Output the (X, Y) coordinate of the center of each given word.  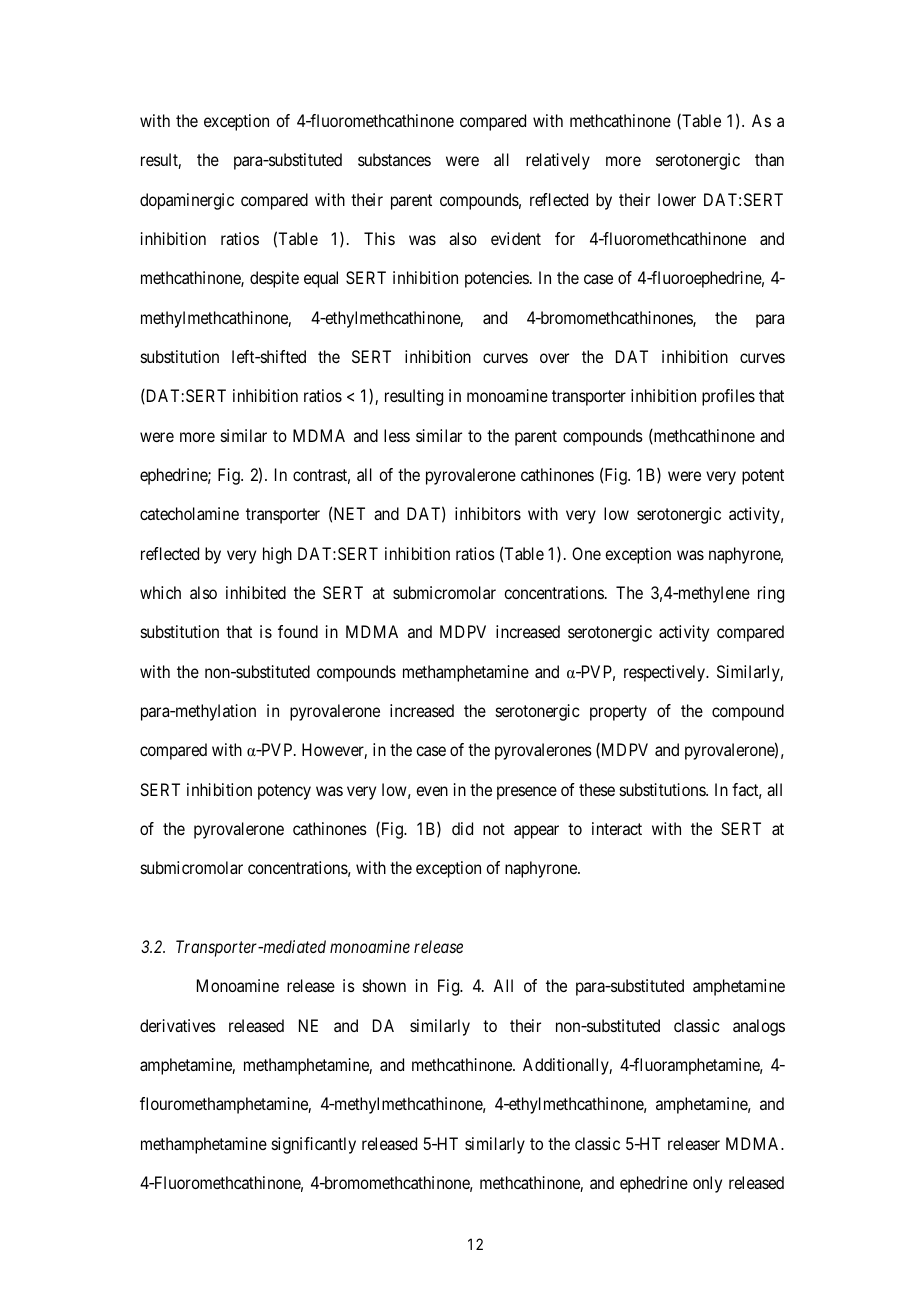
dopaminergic (187, 201)
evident (516, 238)
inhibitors (488, 513)
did (462, 828)
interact (617, 828)
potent (763, 477)
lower (677, 199)
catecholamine (189, 513)
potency (284, 792)
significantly (314, 1145)
